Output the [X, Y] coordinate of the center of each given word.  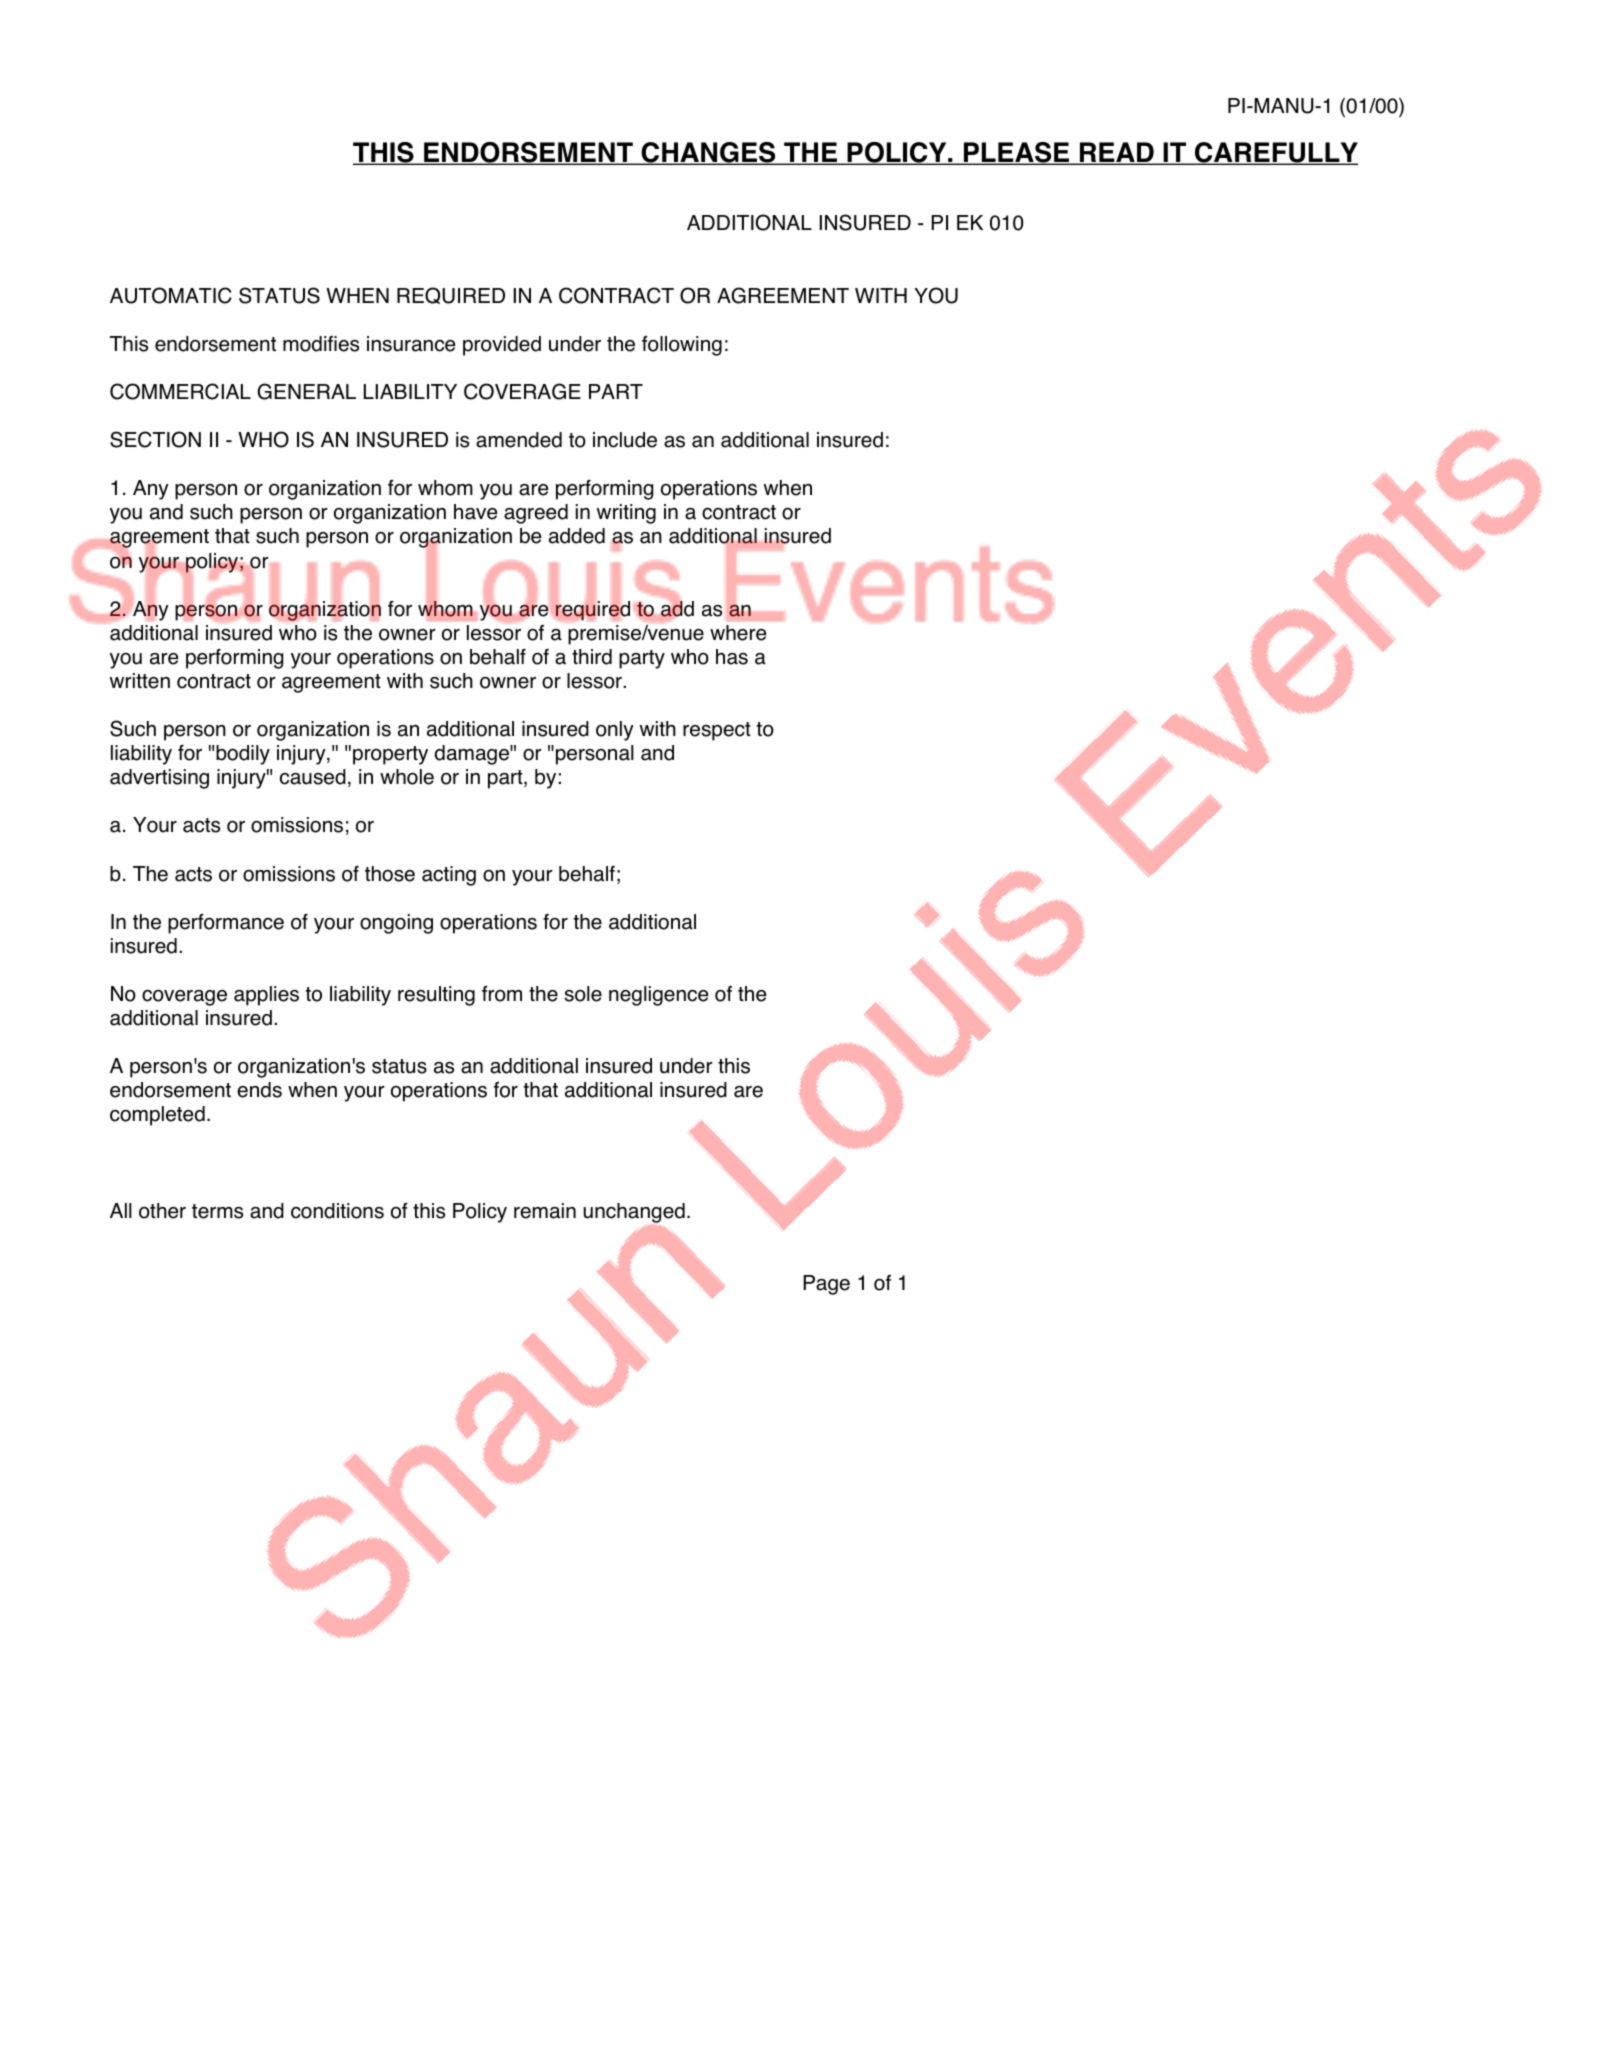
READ [1117, 153]
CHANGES [708, 153]
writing [626, 514]
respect [717, 731]
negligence [658, 996]
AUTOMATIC [171, 295]
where [738, 633]
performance [226, 924]
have [475, 512]
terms [217, 1211]
